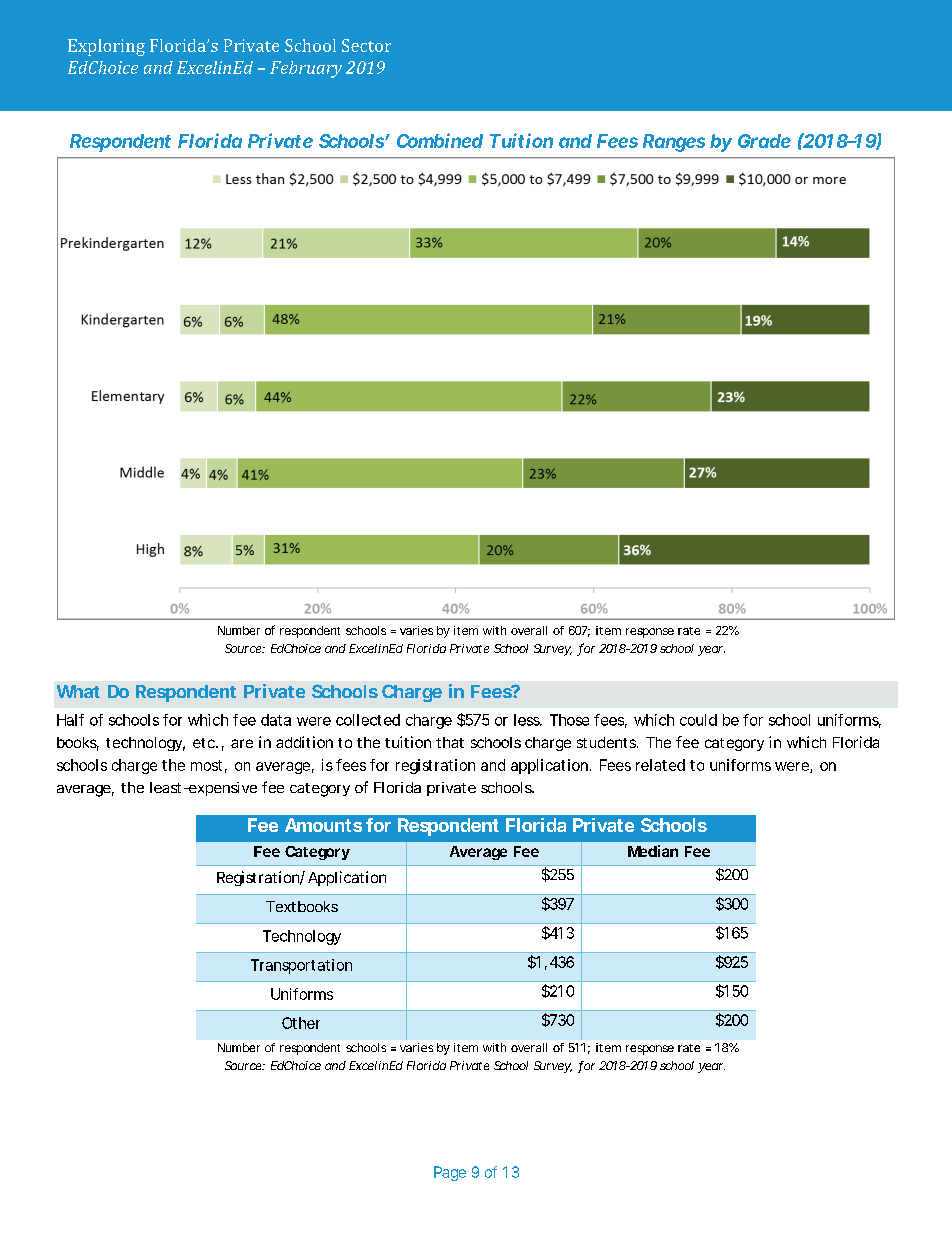  What do you see at coordinates (368, 720) in the image?
I see `collected` at bounding box center [368, 720].
